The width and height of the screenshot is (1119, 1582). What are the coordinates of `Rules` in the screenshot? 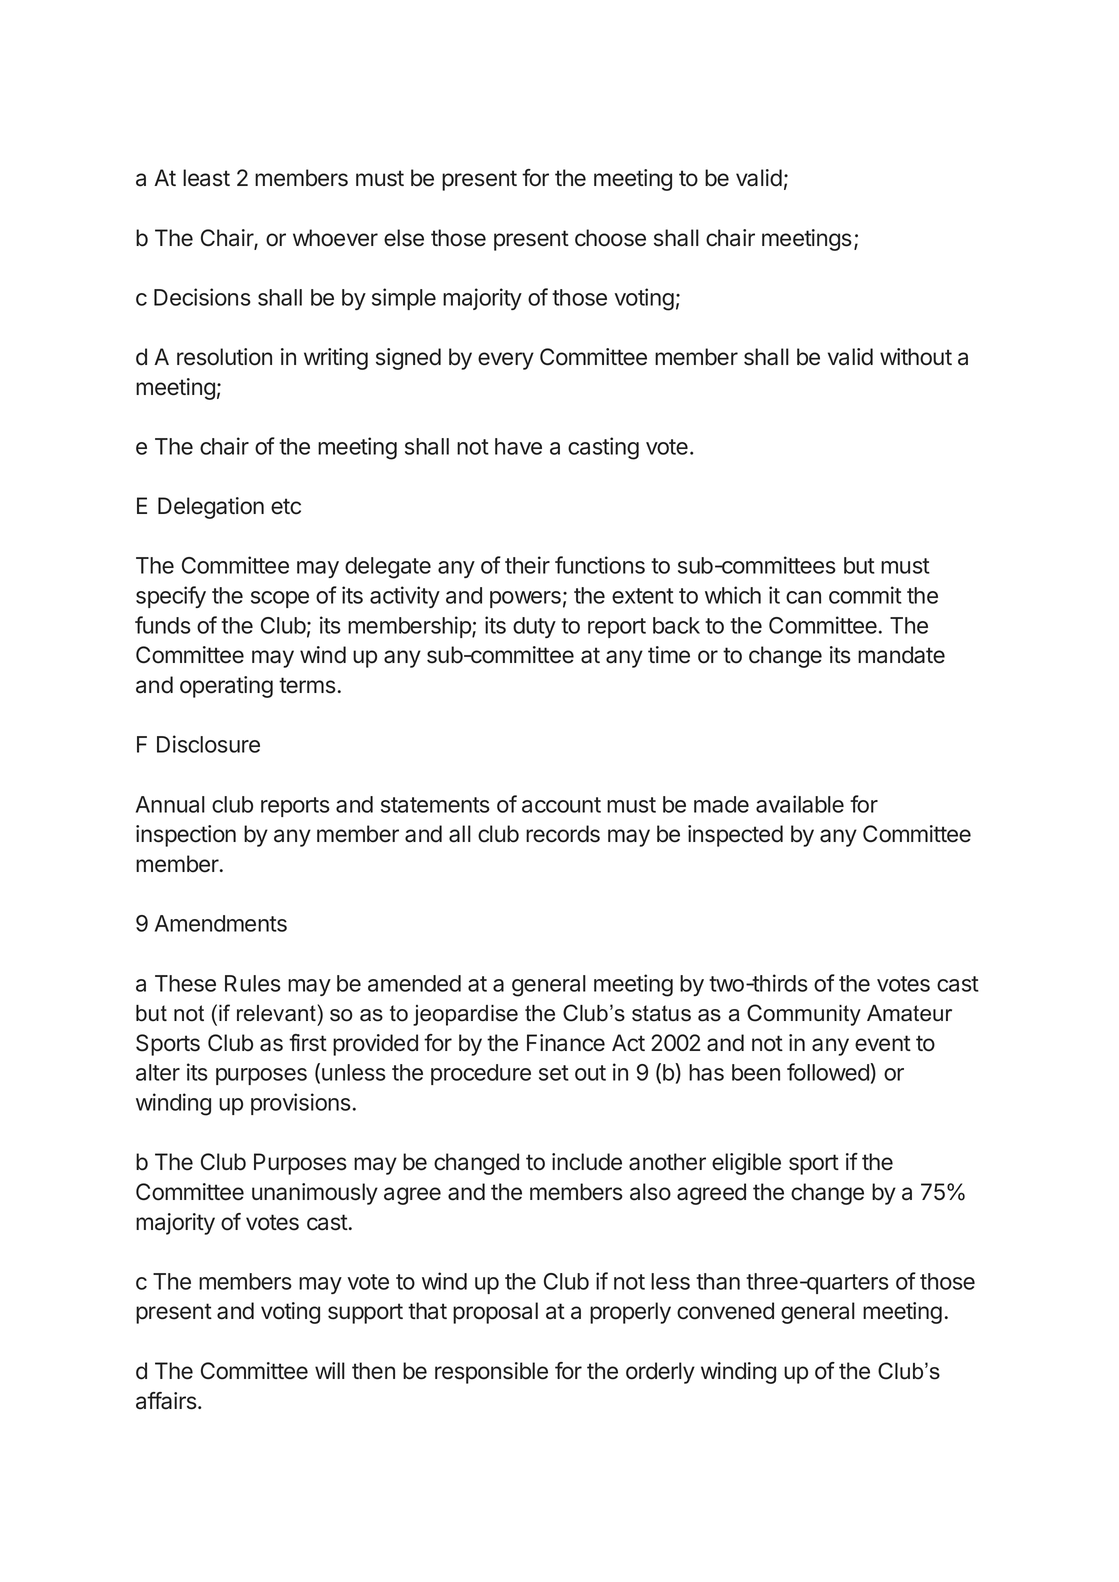 It's located at (253, 983).
